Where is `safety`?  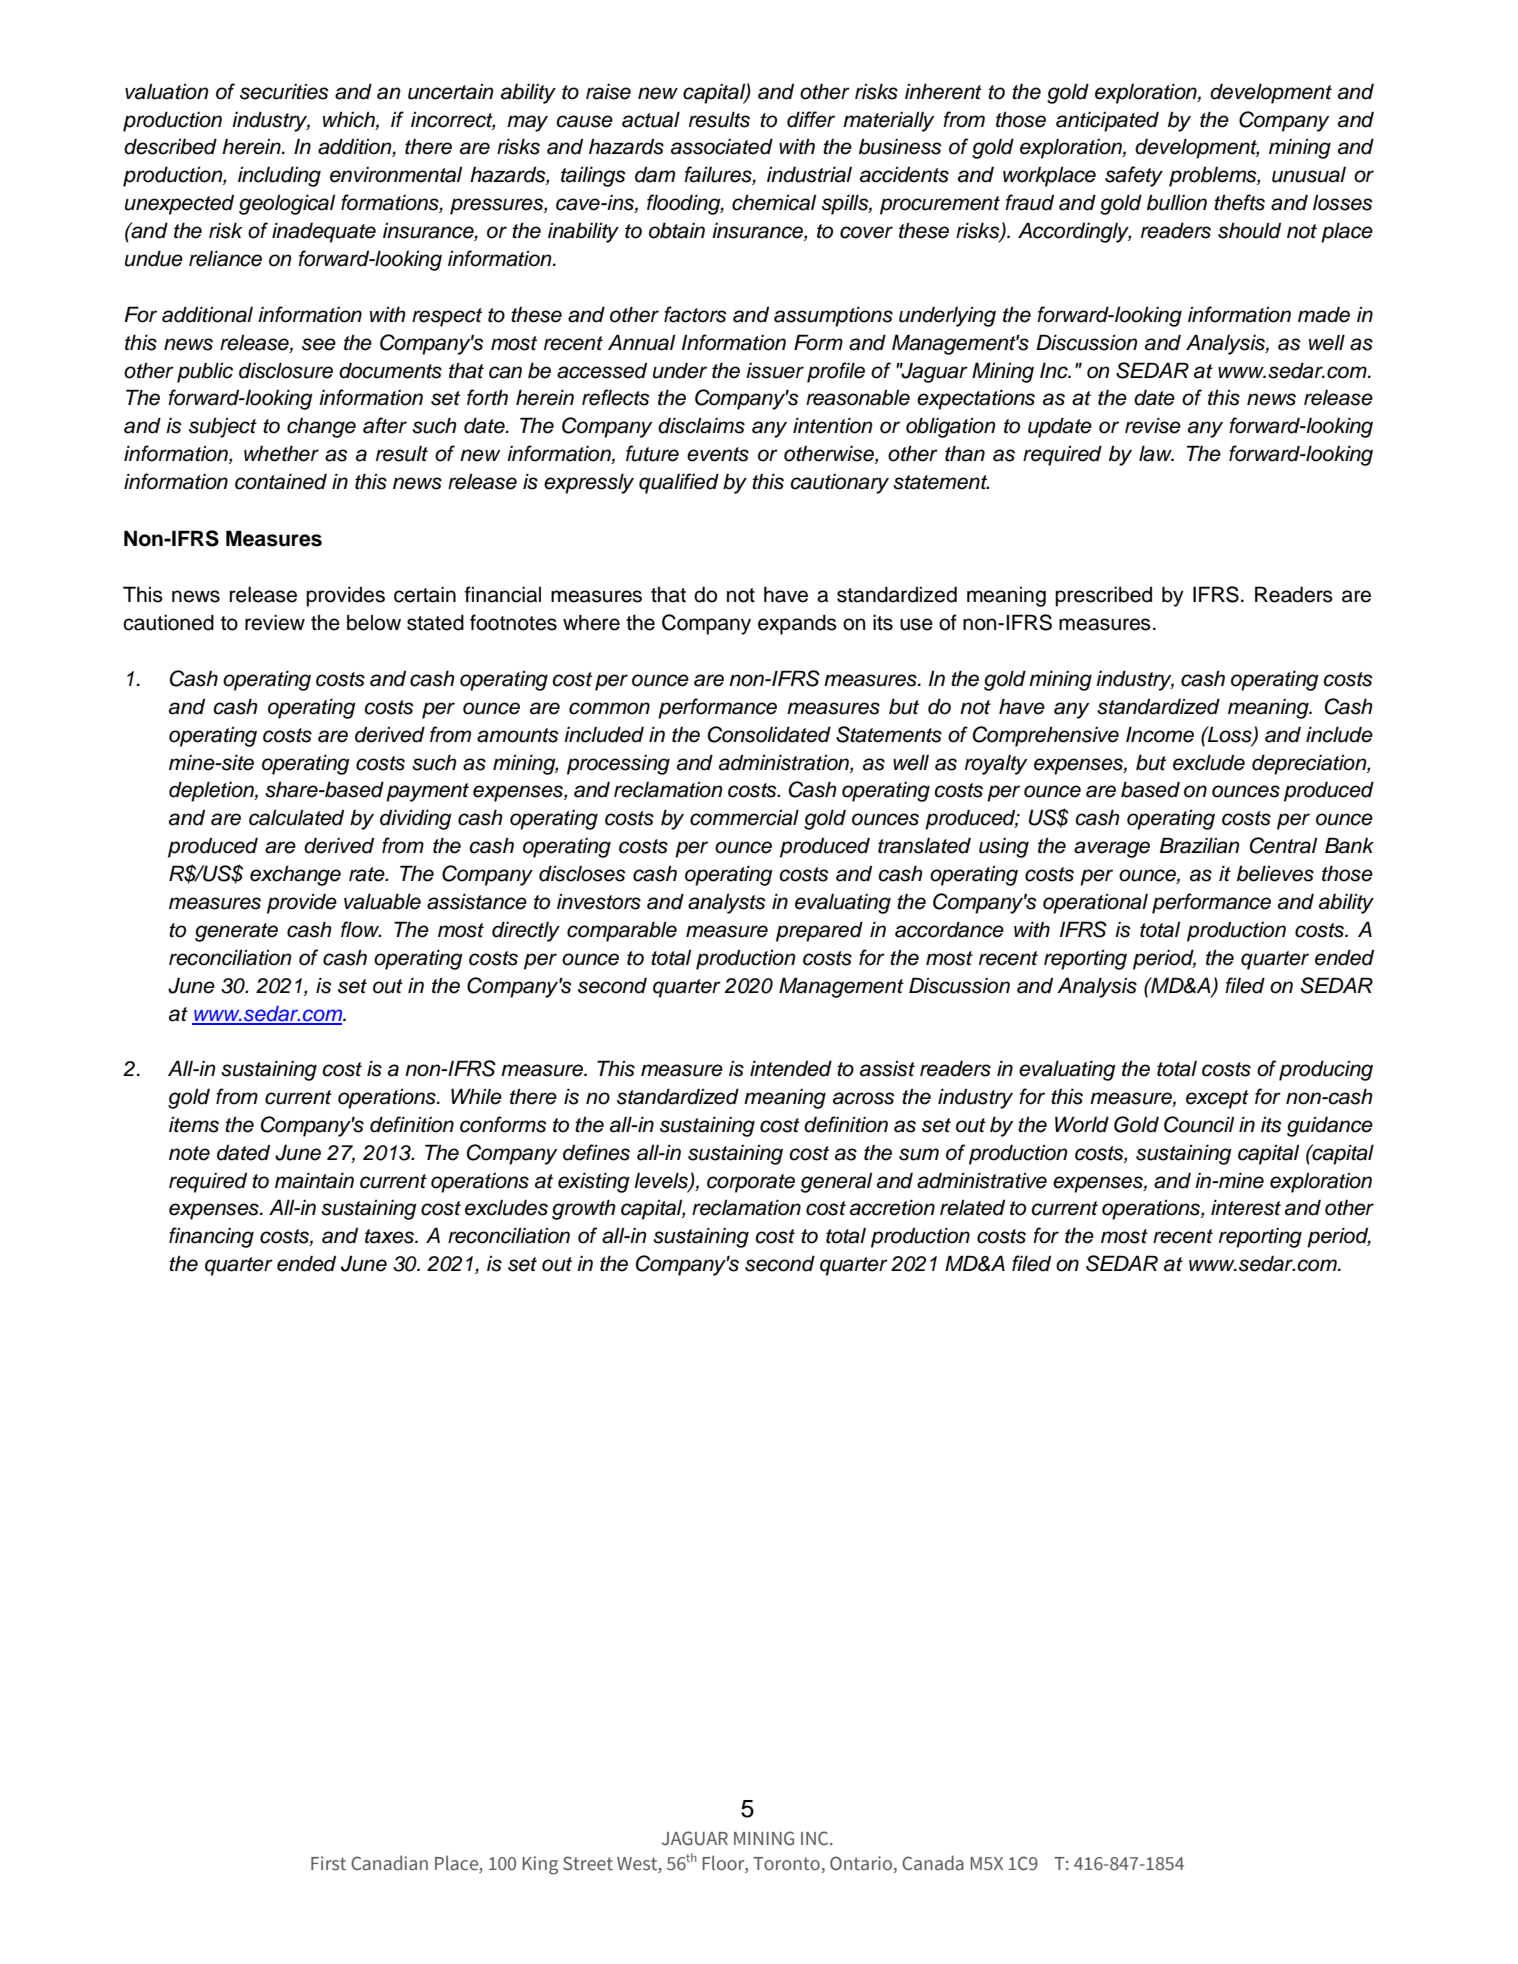
safety is located at coordinates (1134, 176).
